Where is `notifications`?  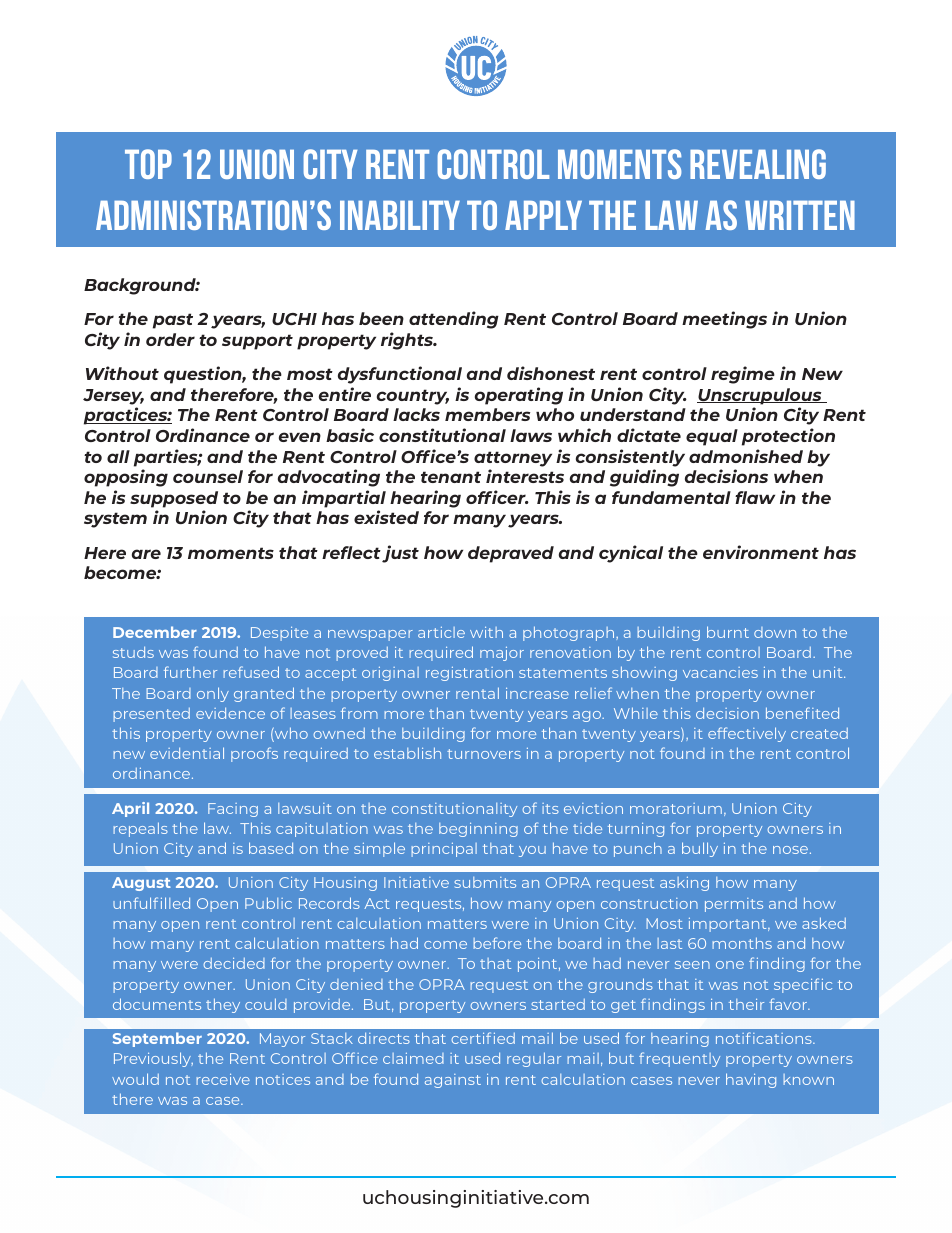
notifications is located at coordinates (765, 1038).
